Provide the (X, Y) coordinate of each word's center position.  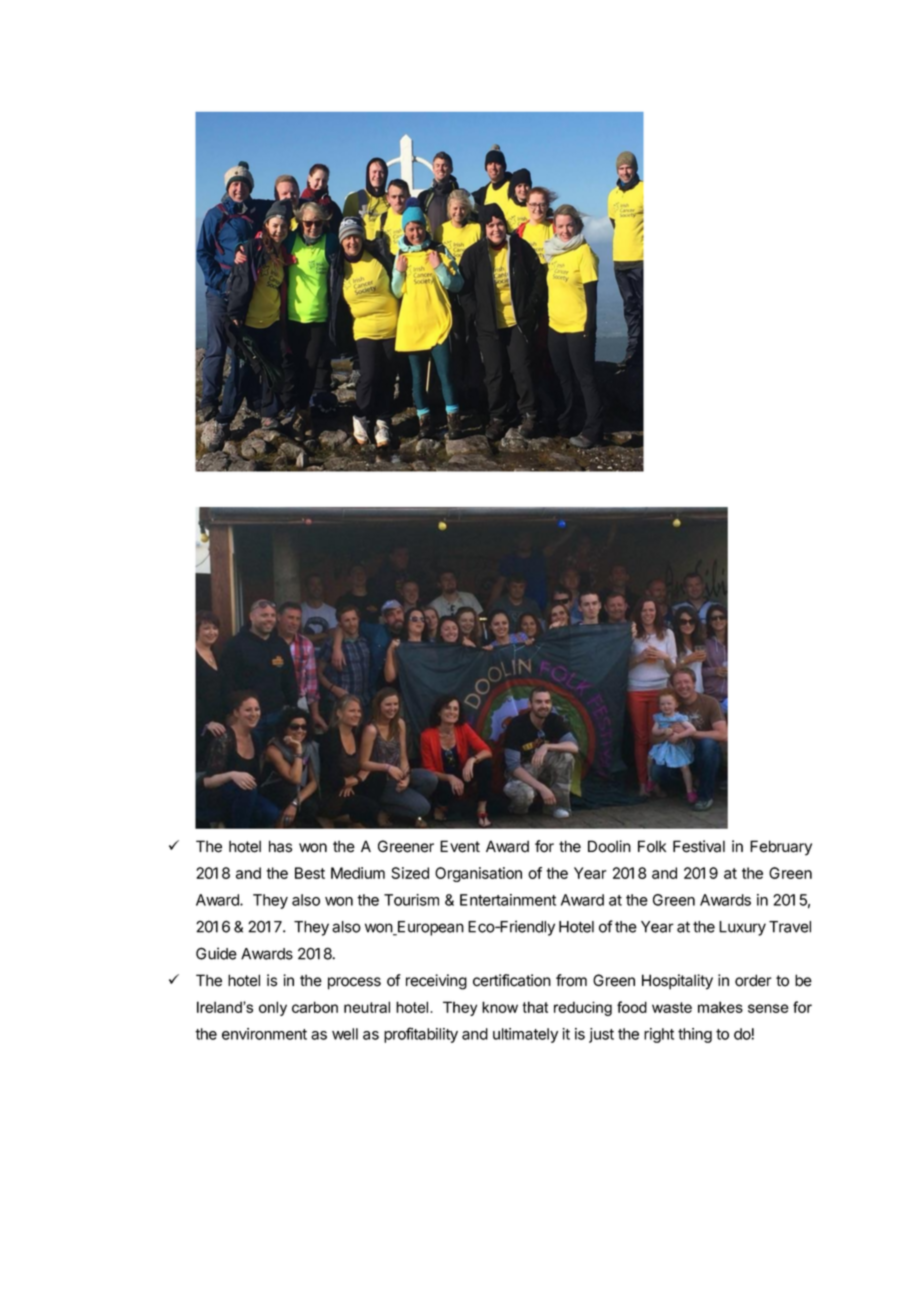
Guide (216, 953)
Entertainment (508, 900)
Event (460, 846)
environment (264, 1034)
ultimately (525, 1035)
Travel (790, 927)
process (354, 983)
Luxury (742, 928)
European (430, 928)
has (280, 846)
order (753, 980)
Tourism (411, 900)
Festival (699, 846)
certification (512, 980)
